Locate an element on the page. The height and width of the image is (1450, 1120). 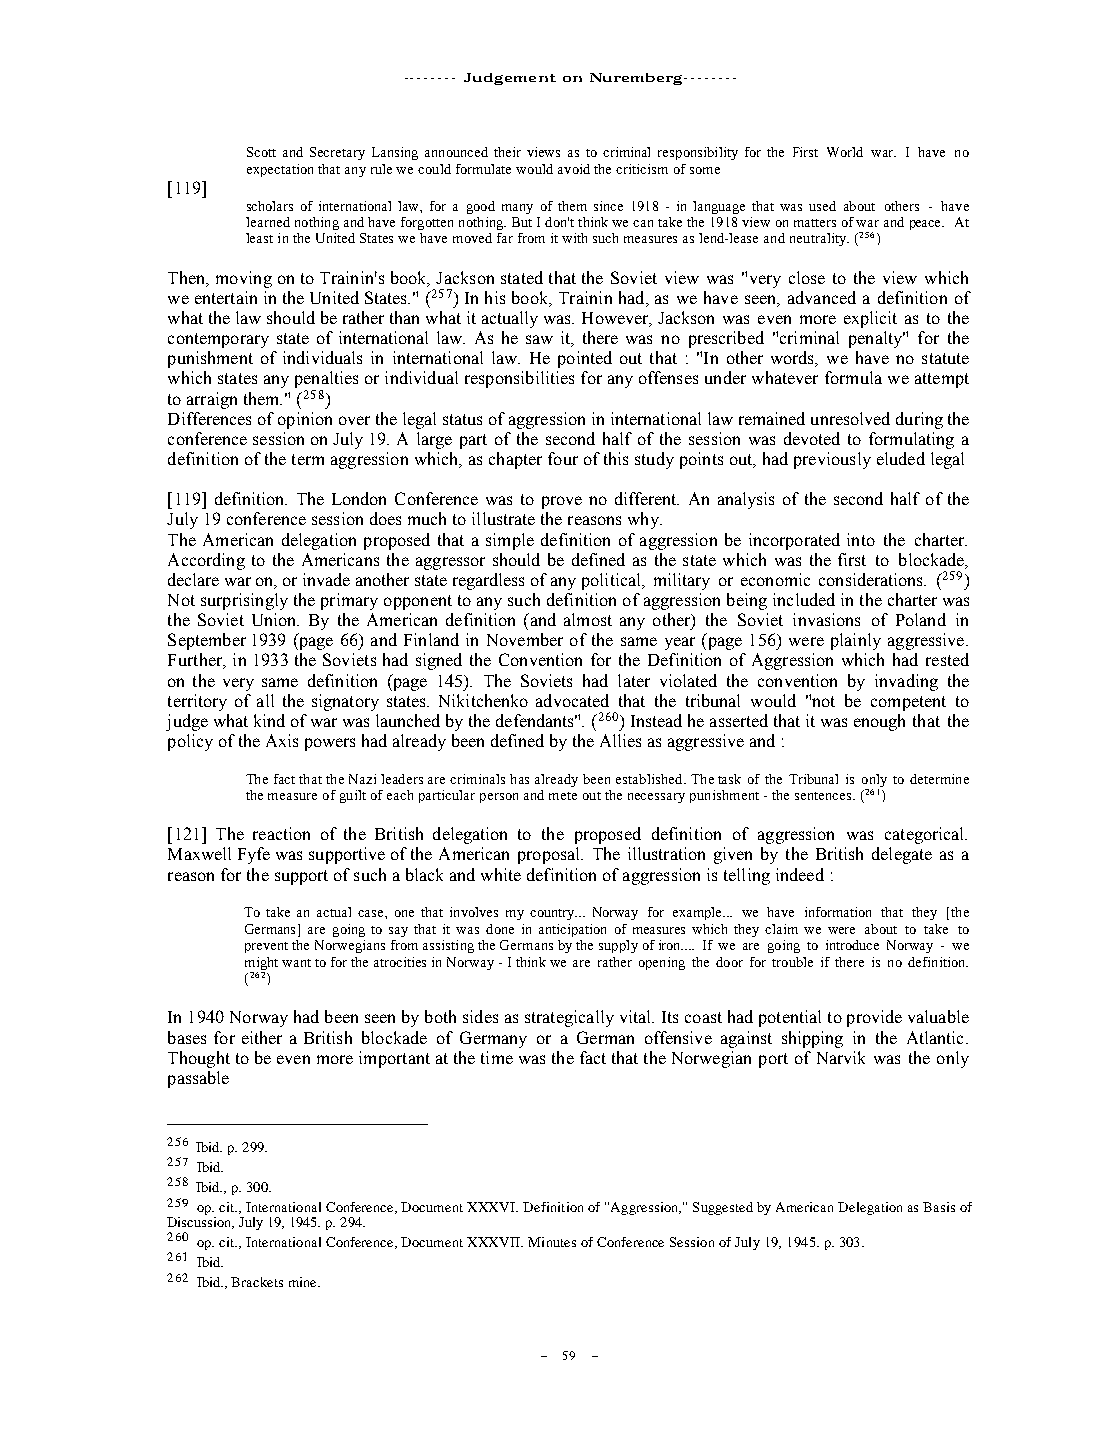
Discussion is located at coordinates (200, 1221).
